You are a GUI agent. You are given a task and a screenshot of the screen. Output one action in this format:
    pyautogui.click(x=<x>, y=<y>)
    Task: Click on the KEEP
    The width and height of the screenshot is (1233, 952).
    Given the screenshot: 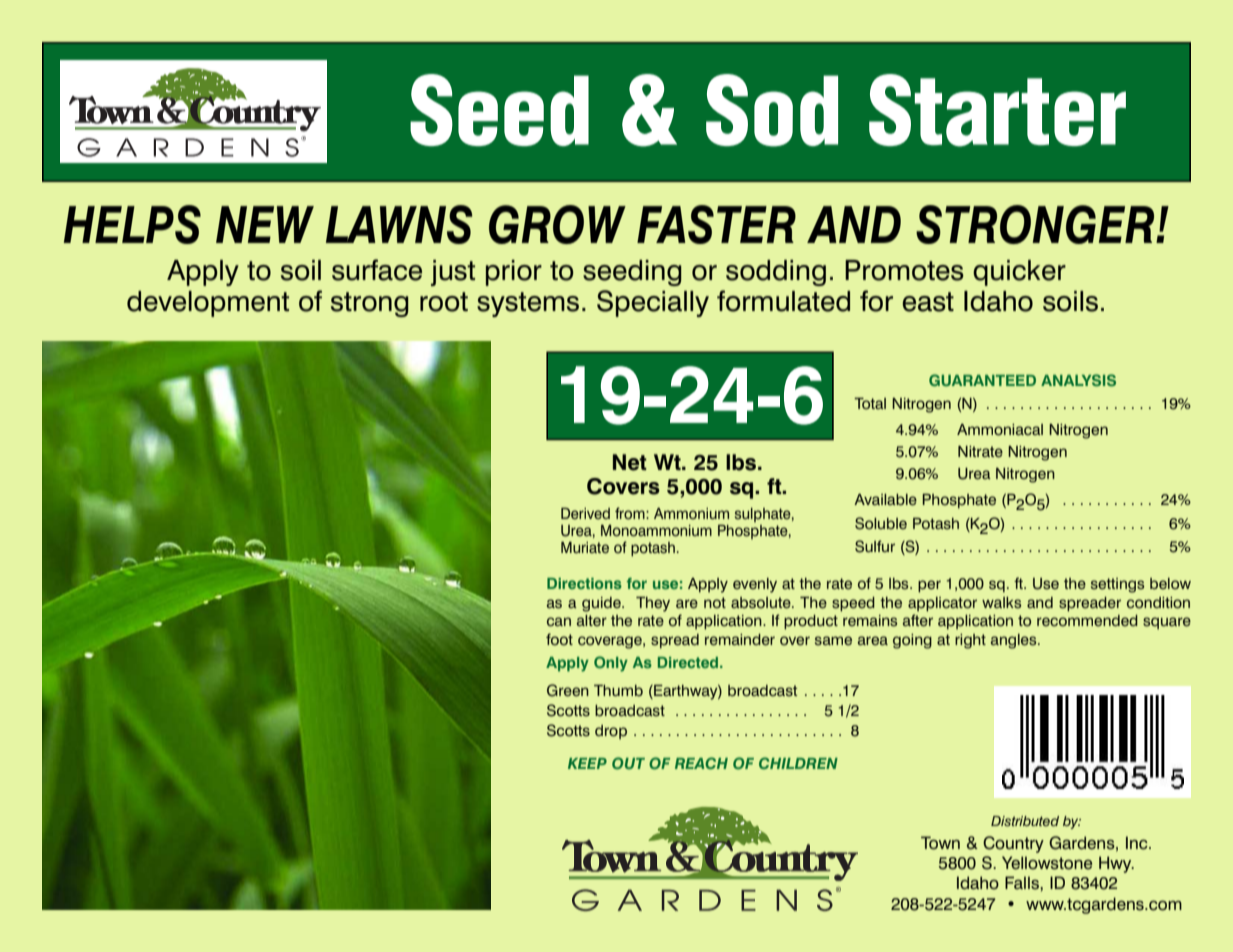 What is the action you would take?
    pyautogui.click(x=587, y=763)
